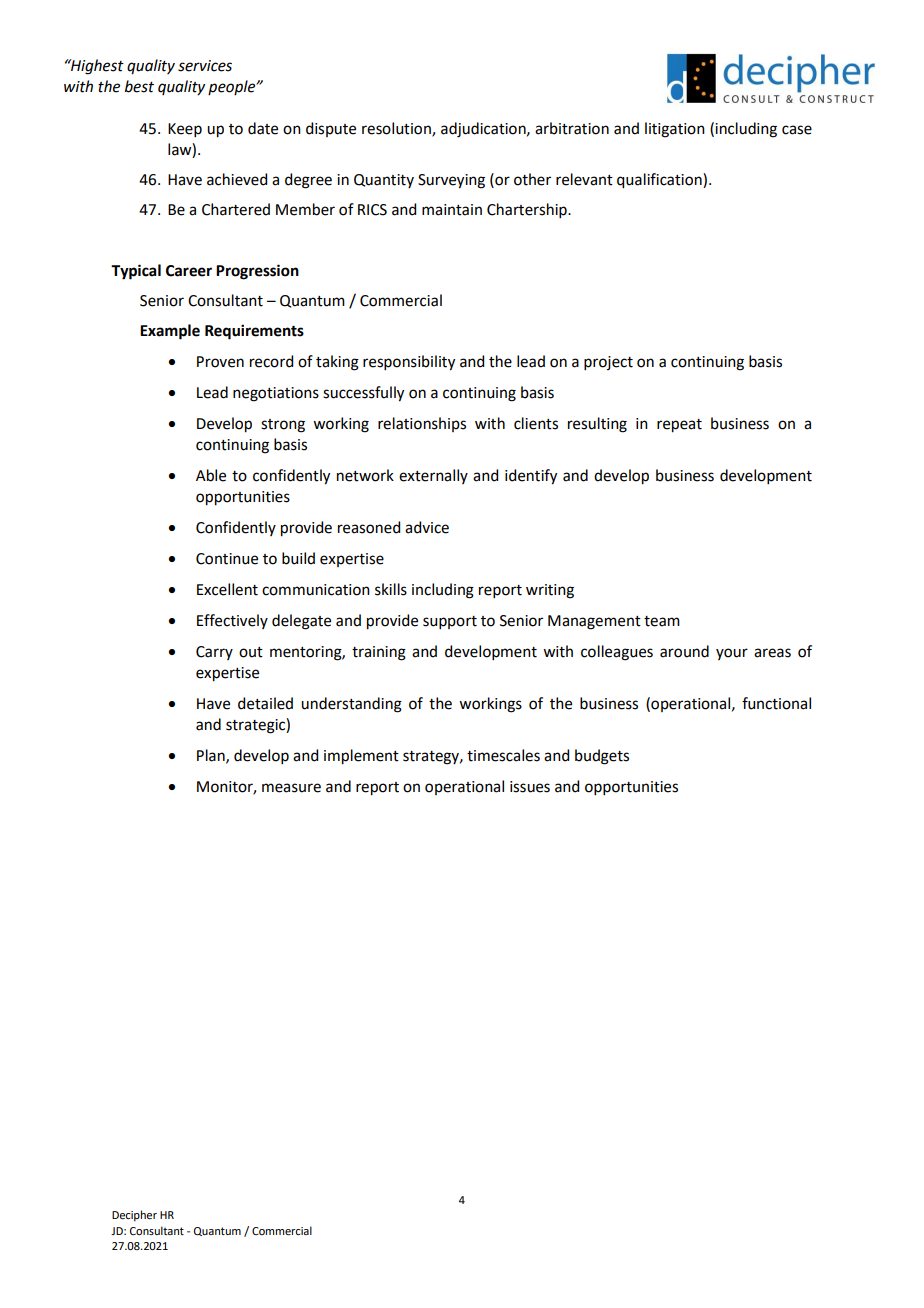  I want to click on repeat, so click(679, 426).
